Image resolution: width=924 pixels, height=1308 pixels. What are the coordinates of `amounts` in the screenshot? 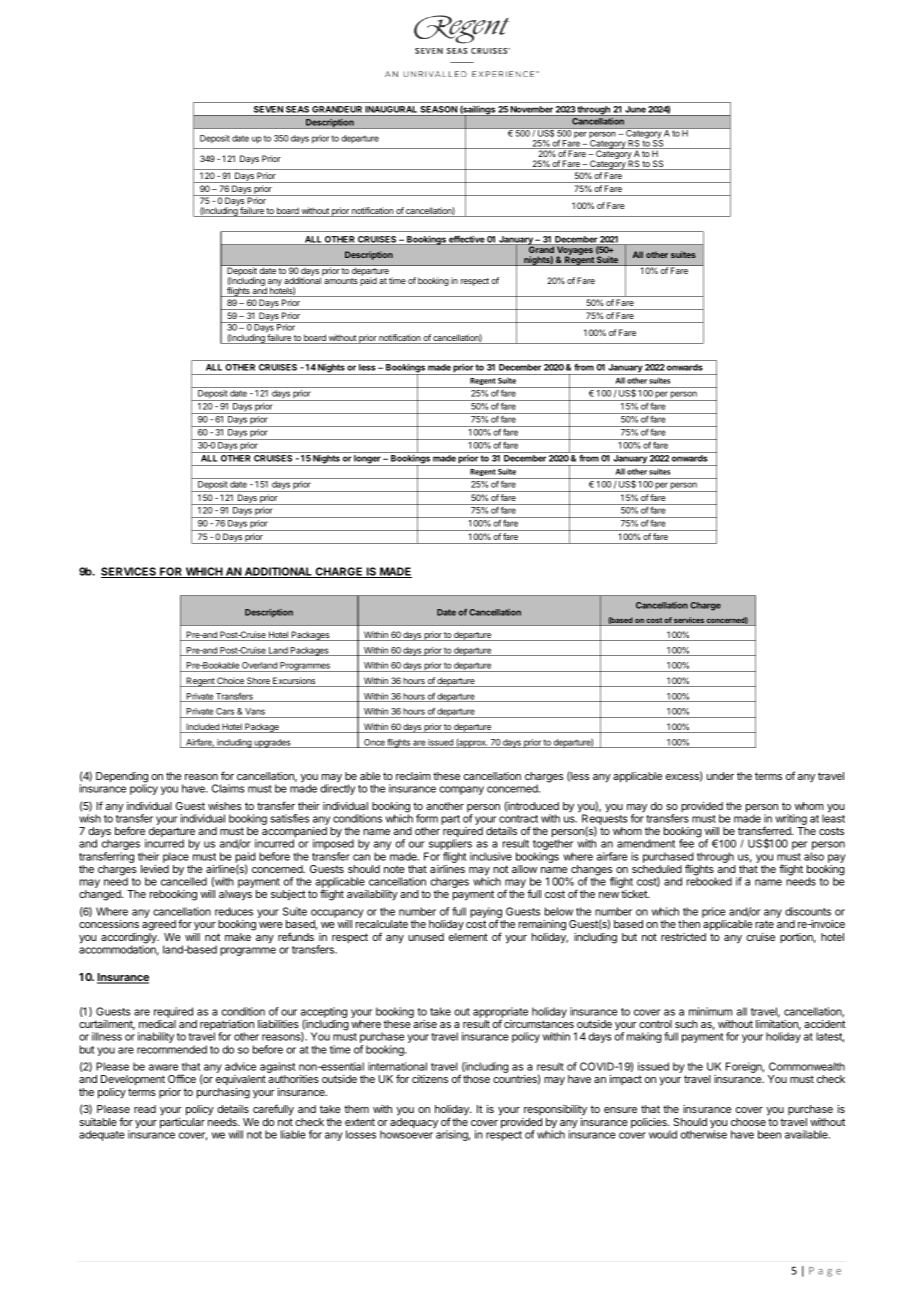 It's located at (341, 281).
